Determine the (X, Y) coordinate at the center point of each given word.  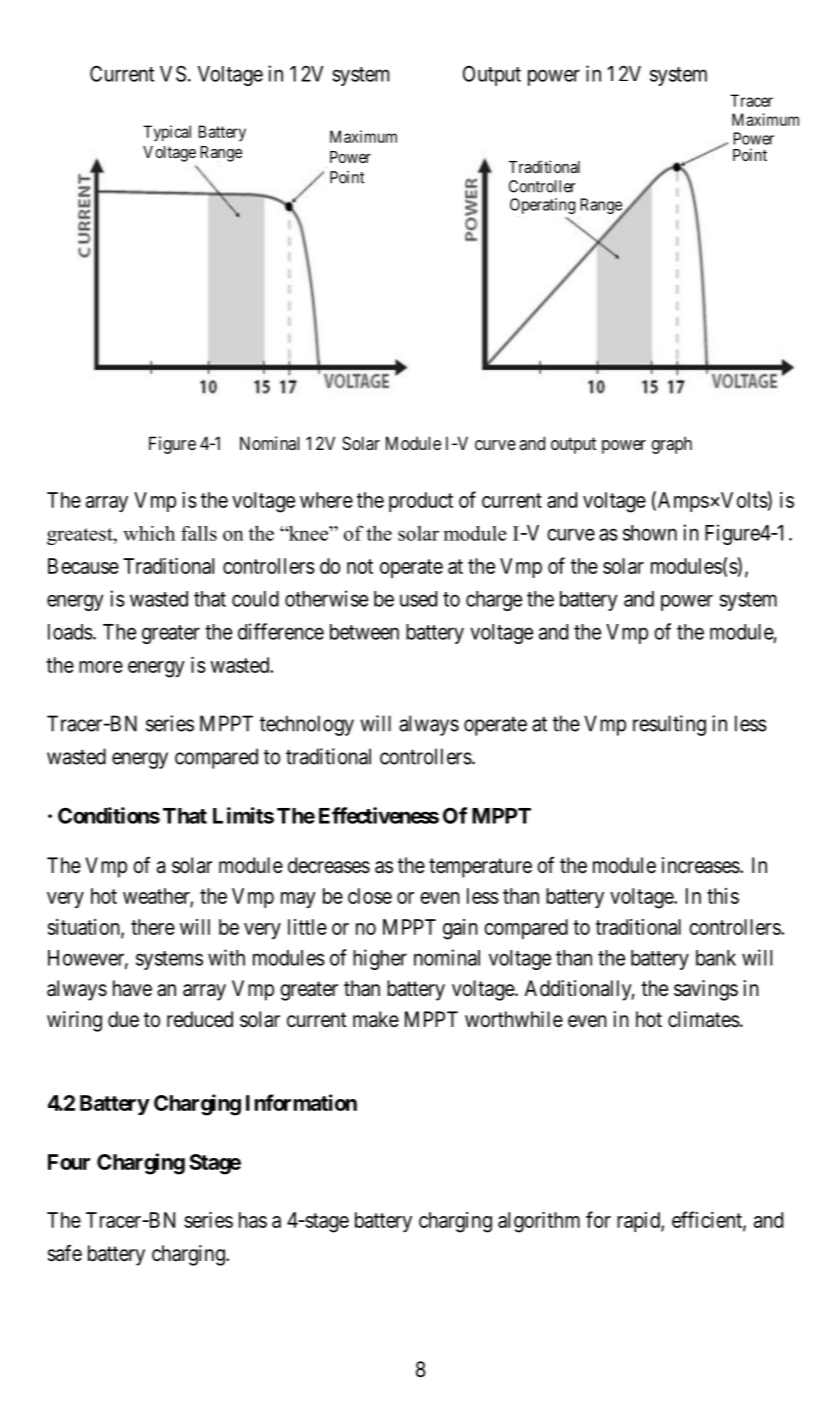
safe (65, 1253)
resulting (669, 725)
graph (672, 445)
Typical (167, 133)
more (101, 667)
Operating (542, 206)
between (364, 632)
